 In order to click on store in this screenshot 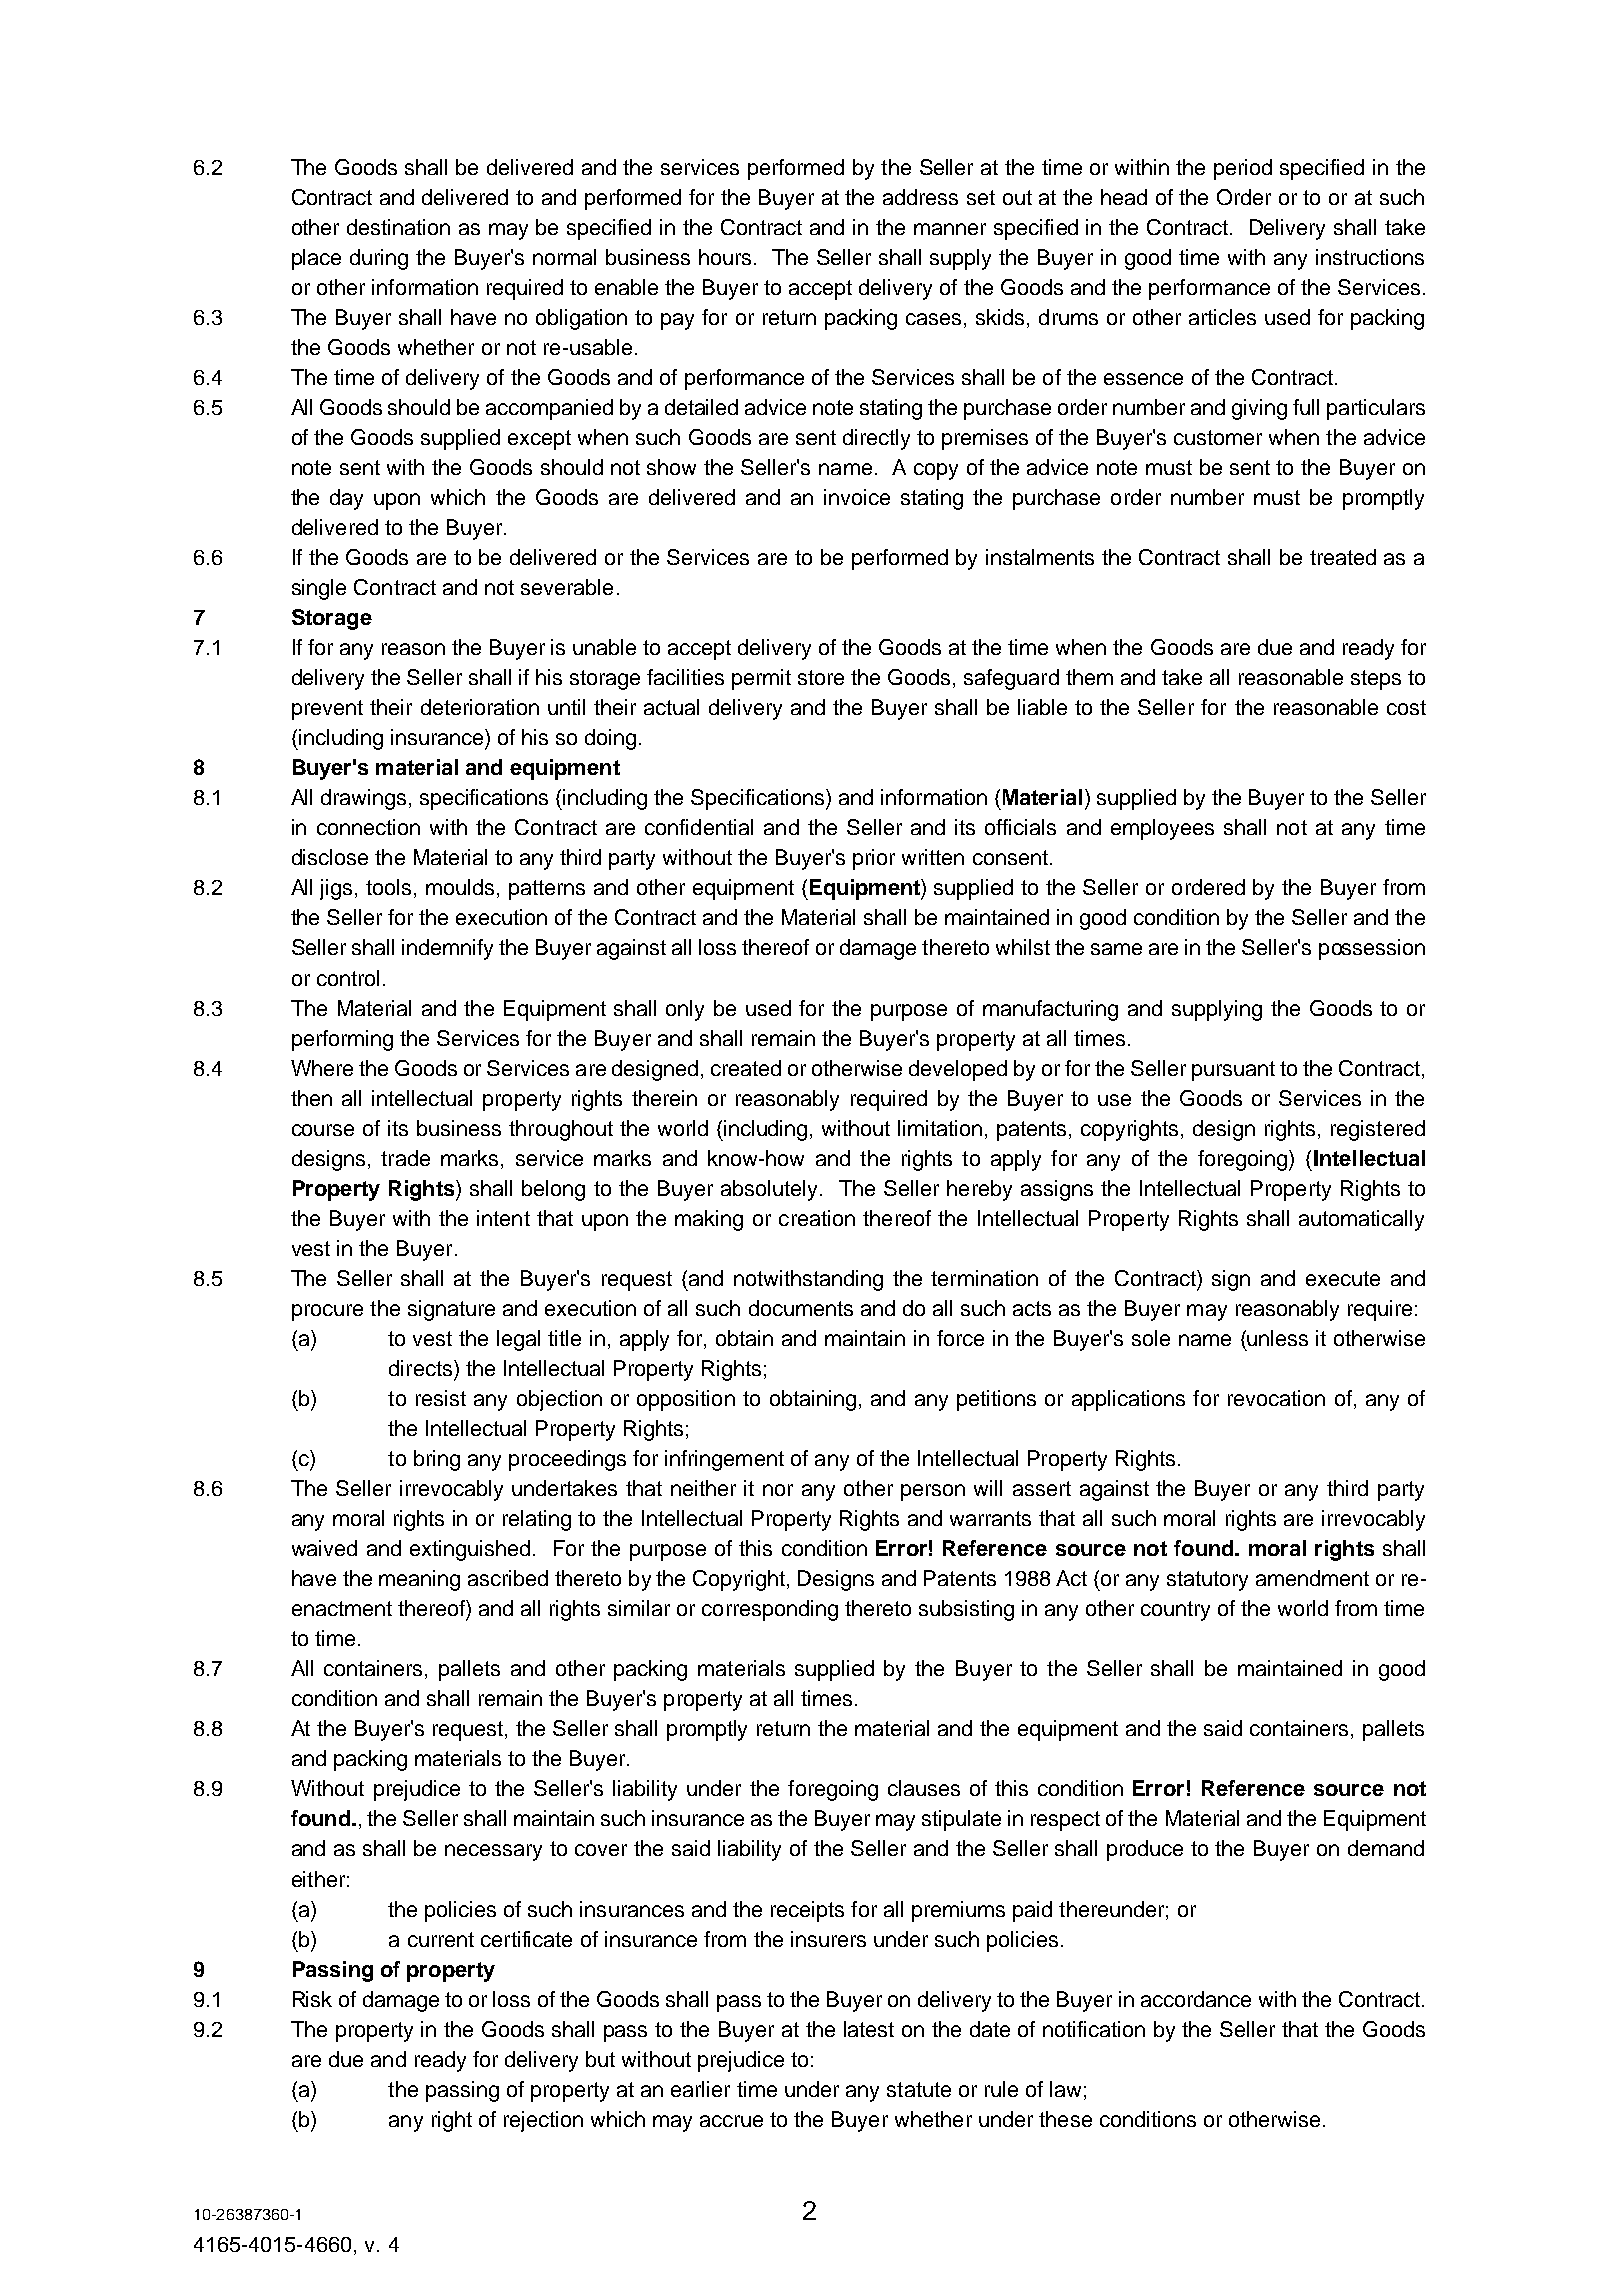, I will do `click(821, 677)`.
